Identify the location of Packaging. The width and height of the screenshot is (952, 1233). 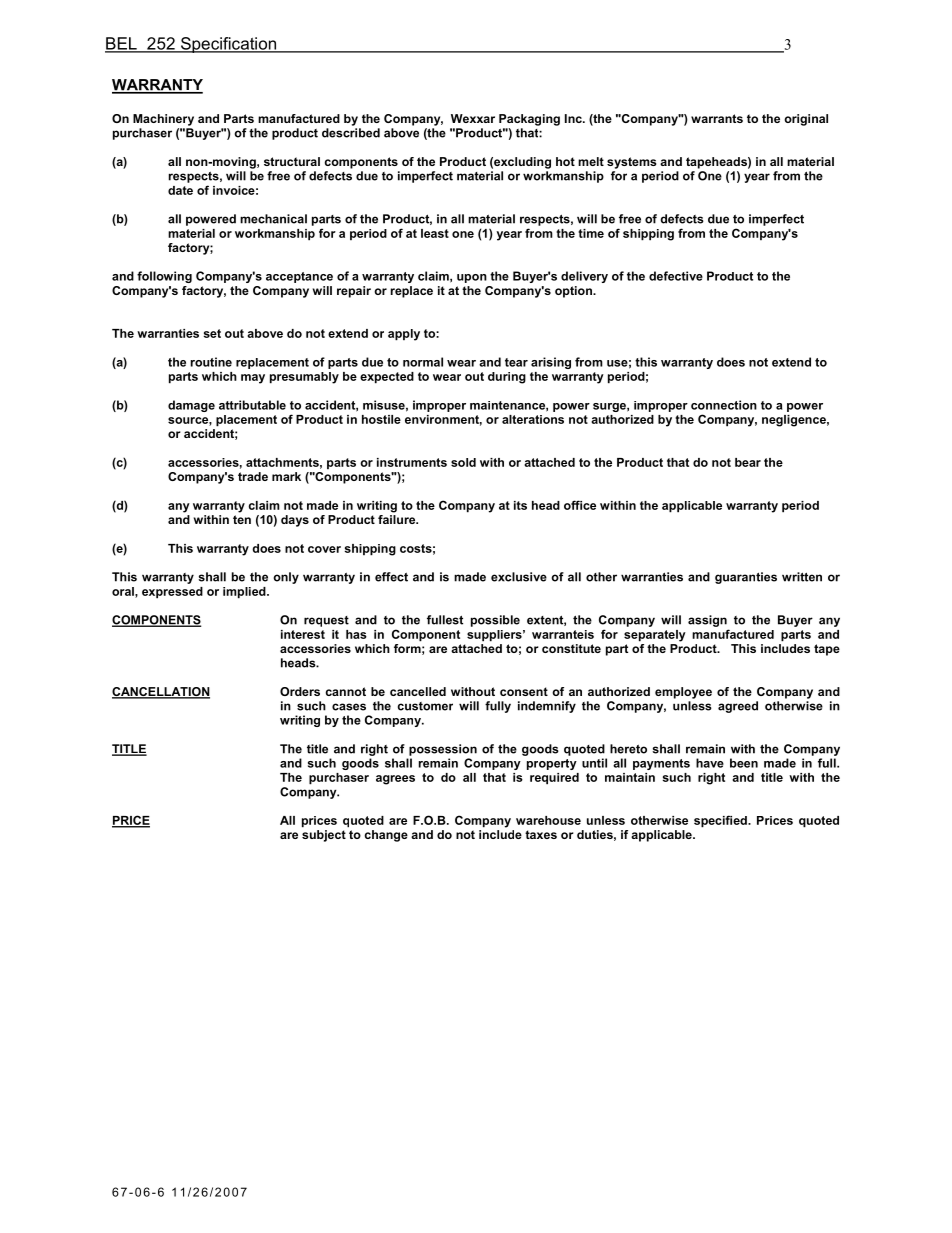
(529, 120).
